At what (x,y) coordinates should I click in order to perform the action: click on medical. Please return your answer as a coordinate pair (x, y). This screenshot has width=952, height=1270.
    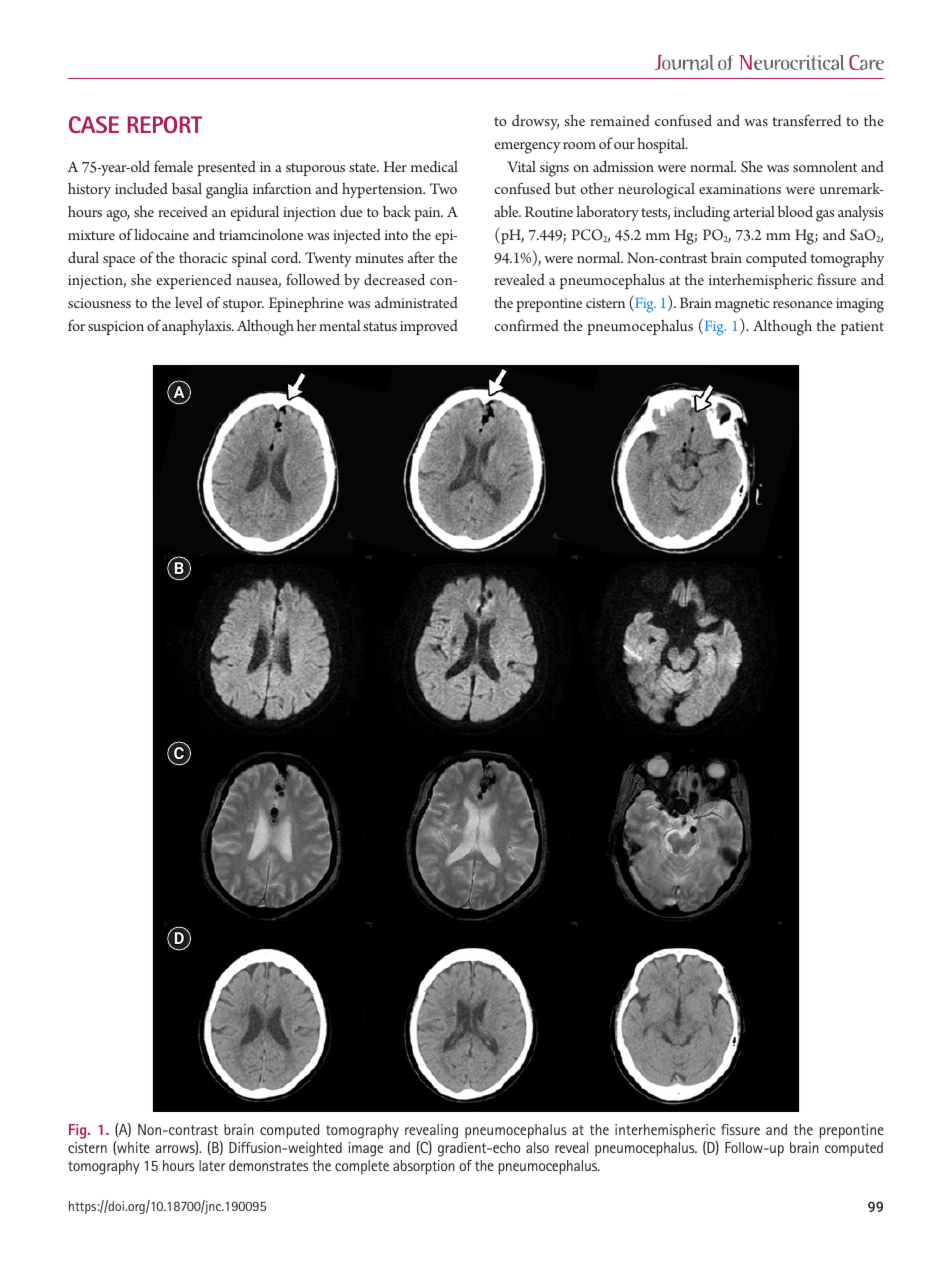
    Looking at the image, I should click on (434, 166).
